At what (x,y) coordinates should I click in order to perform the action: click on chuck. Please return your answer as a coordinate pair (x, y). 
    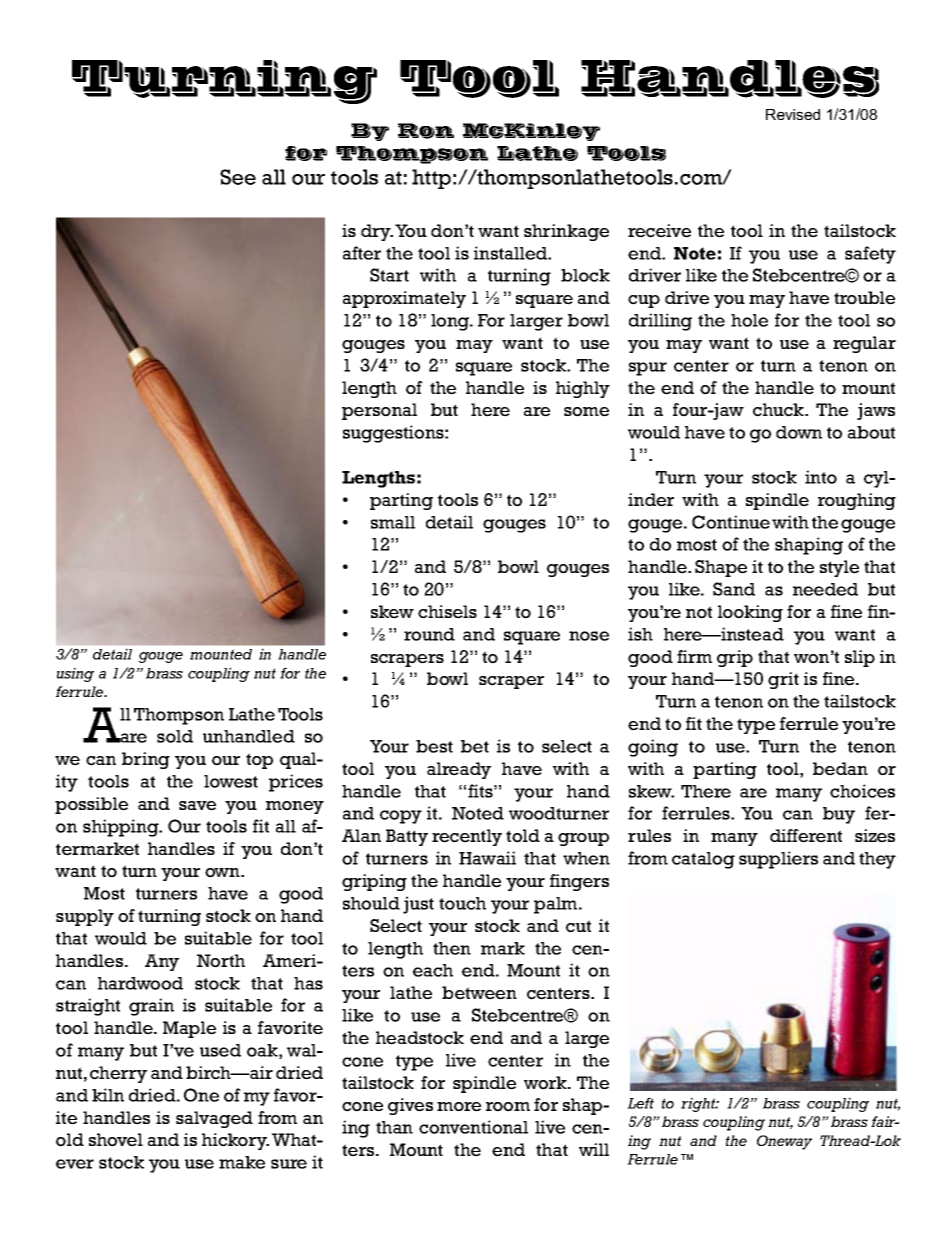
    Looking at the image, I should click on (779, 410).
